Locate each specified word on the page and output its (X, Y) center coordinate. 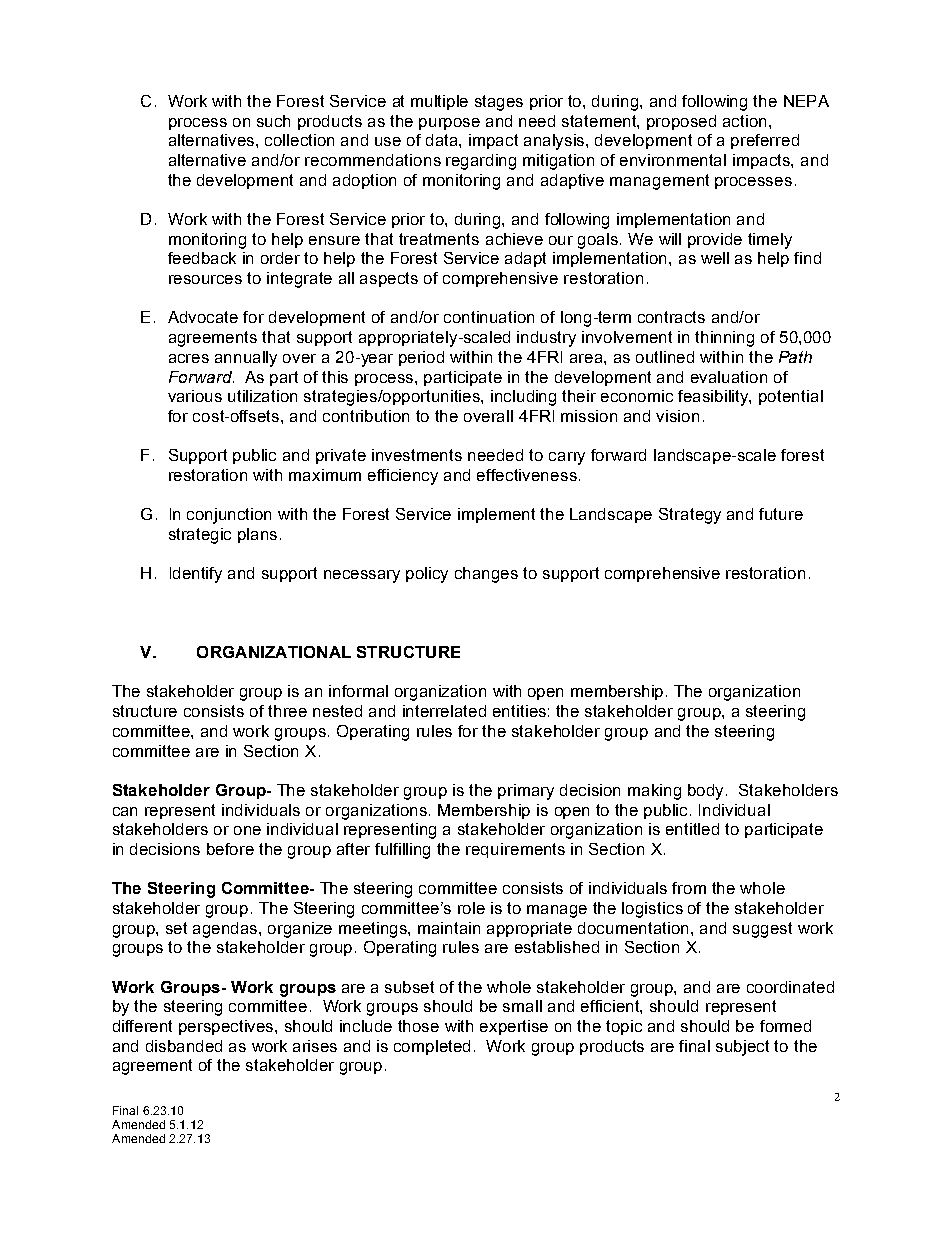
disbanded (184, 1046)
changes (486, 575)
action (746, 121)
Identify (196, 575)
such (273, 121)
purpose (449, 124)
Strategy (690, 516)
